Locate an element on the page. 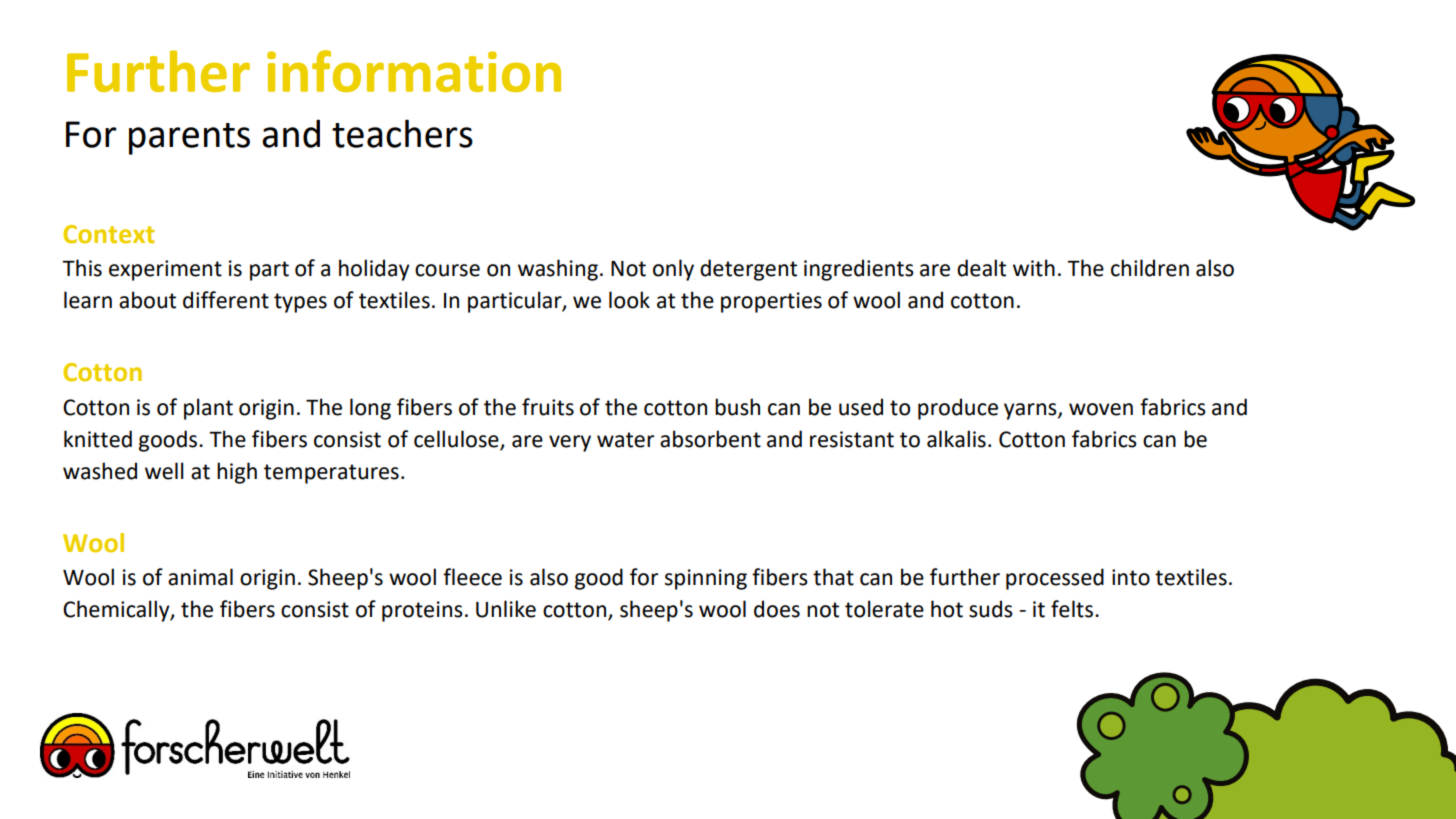 Image resolution: width=1456 pixels, height=819 pixels. teachers is located at coordinates (402, 133).
